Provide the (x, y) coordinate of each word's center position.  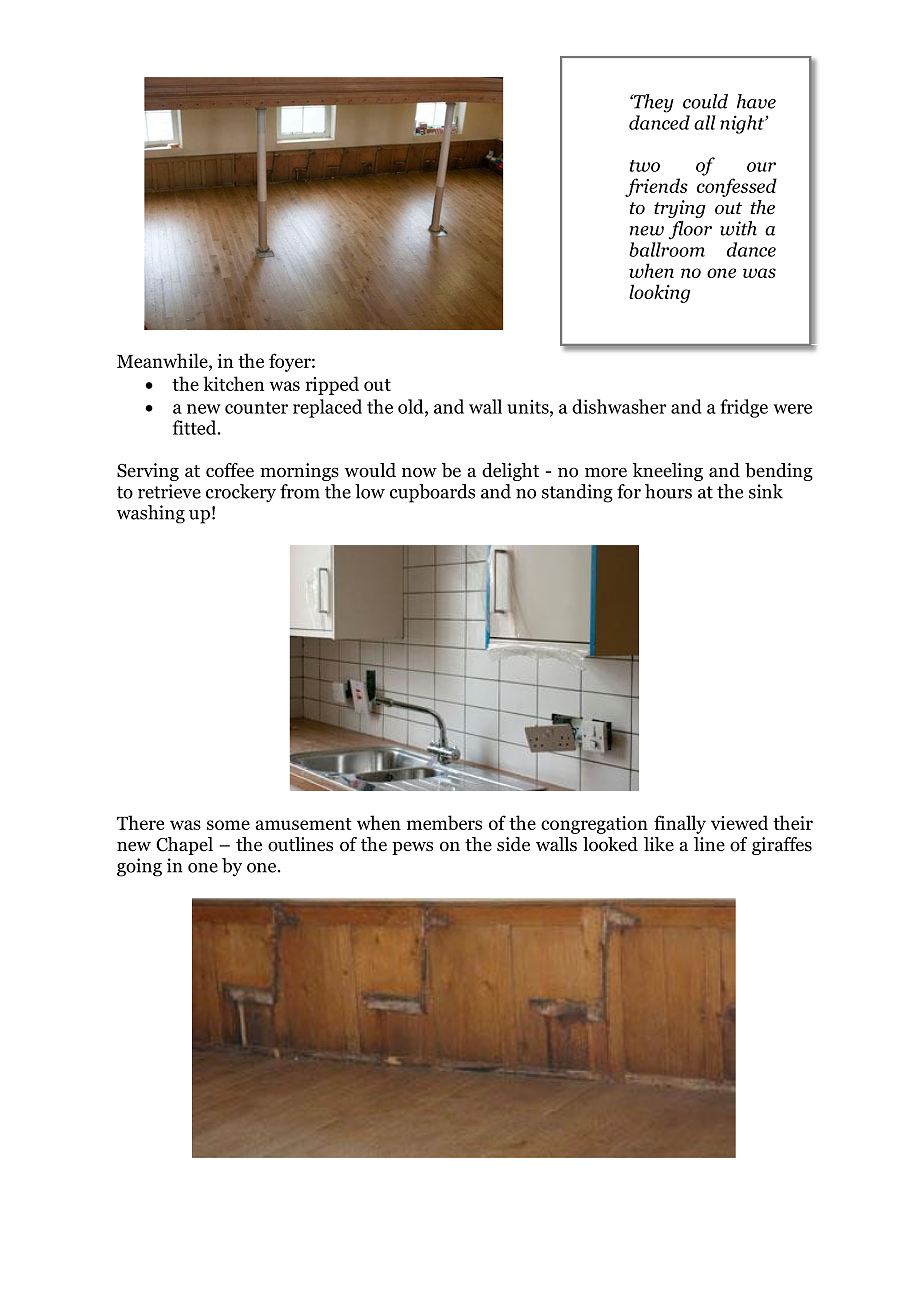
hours (668, 491)
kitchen (234, 383)
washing (150, 514)
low (370, 491)
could (705, 101)
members (444, 822)
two (645, 166)
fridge (744, 408)
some (228, 825)
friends (656, 187)
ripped (332, 385)
